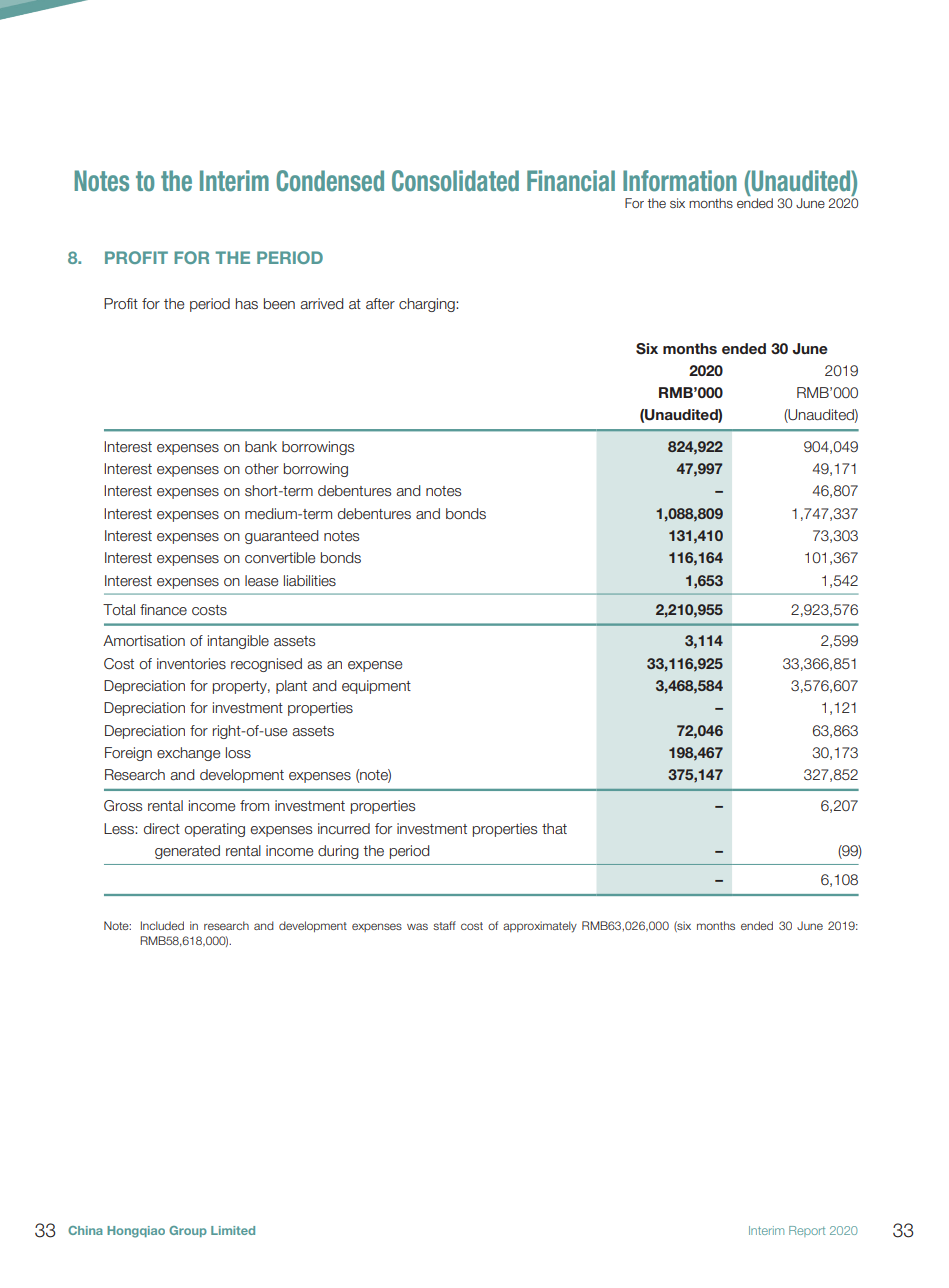 The height and width of the screenshot is (1288, 949). I want to click on Report, so click(807, 1231).
